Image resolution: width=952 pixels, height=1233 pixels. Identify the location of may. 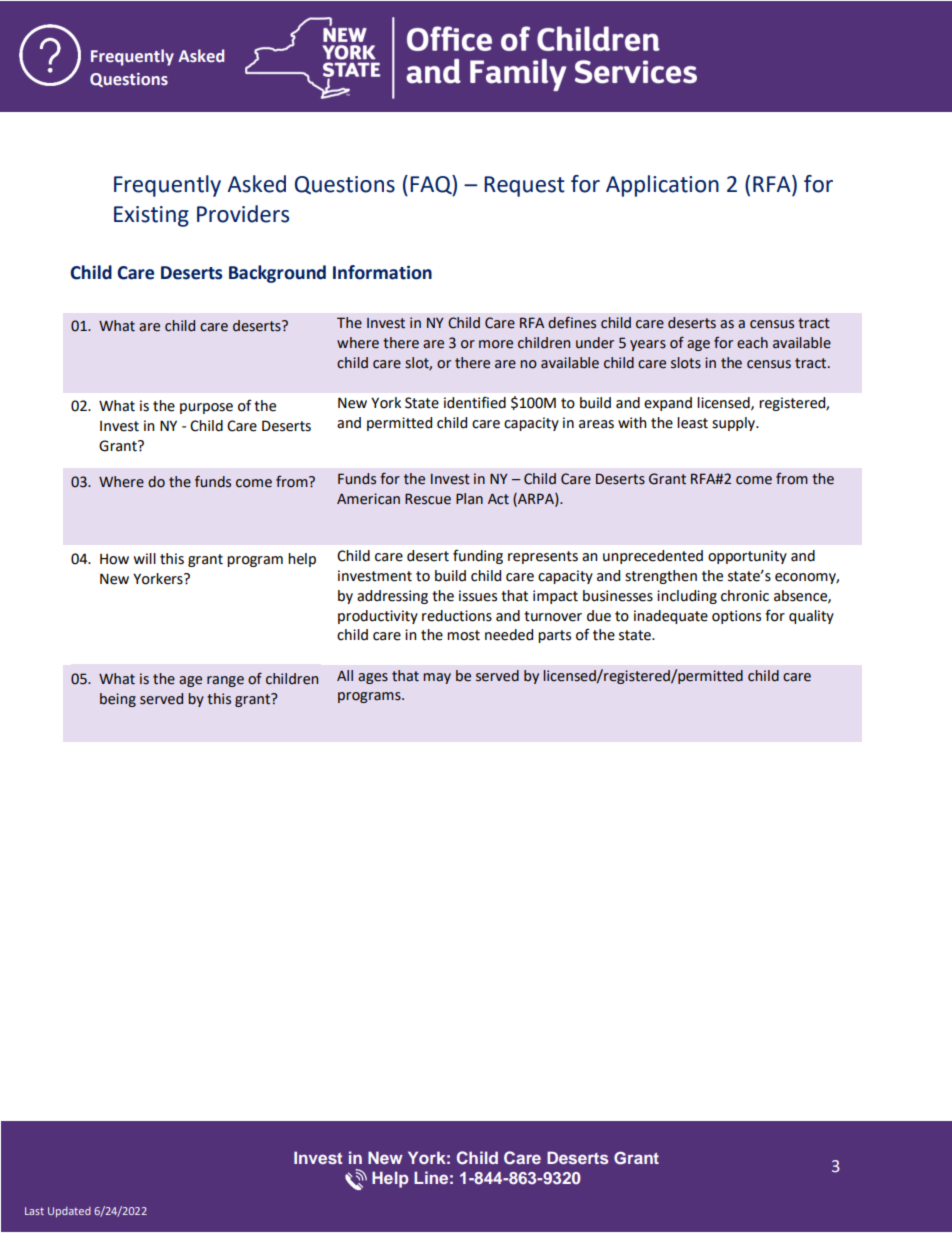
(437, 678).
